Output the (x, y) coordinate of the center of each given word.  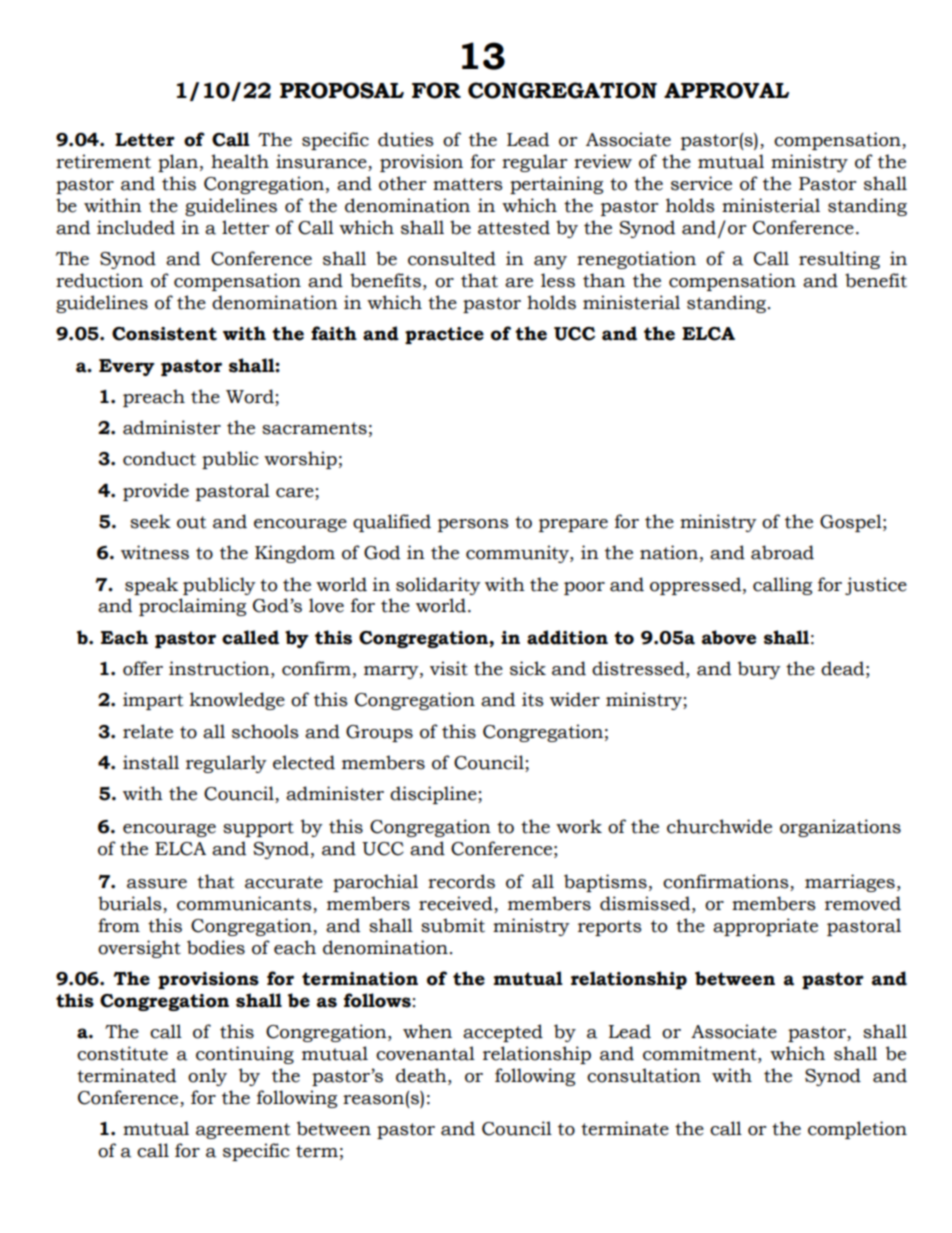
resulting (839, 260)
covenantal (425, 1053)
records (461, 881)
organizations (840, 828)
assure (157, 884)
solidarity (438, 586)
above (729, 637)
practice (444, 335)
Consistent (164, 334)
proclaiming (192, 607)
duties (406, 139)
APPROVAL (726, 90)
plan (178, 163)
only (207, 1077)
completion (857, 1130)
